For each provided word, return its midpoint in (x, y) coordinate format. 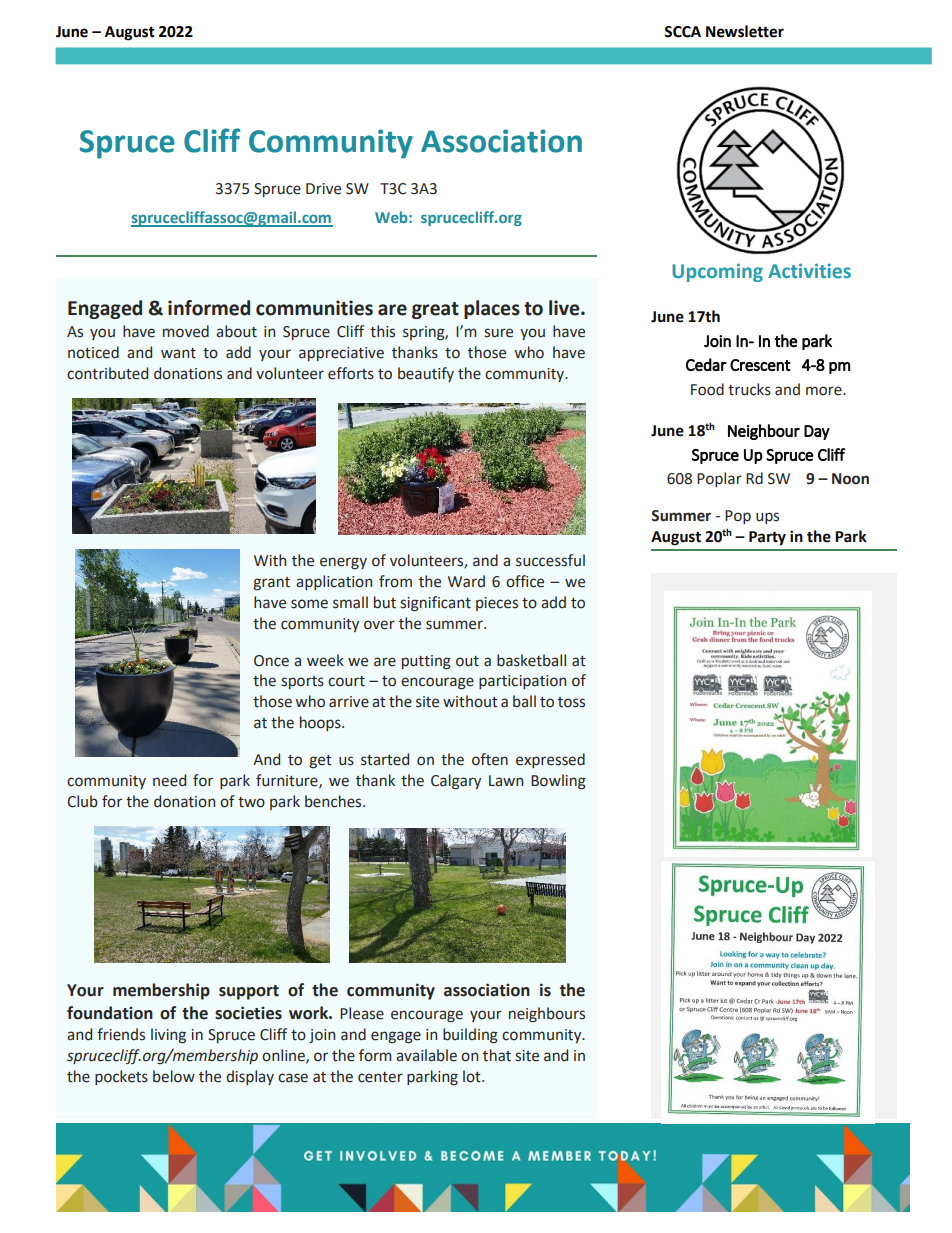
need (169, 780)
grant (271, 583)
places (492, 309)
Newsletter (745, 31)
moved (186, 331)
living (168, 1035)
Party (767, 538)
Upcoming (717, 273)
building (470, 1036)
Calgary (456, 782)
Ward (466, 581)
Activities (809, 271)
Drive (323, 189)
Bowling (558, 782)
